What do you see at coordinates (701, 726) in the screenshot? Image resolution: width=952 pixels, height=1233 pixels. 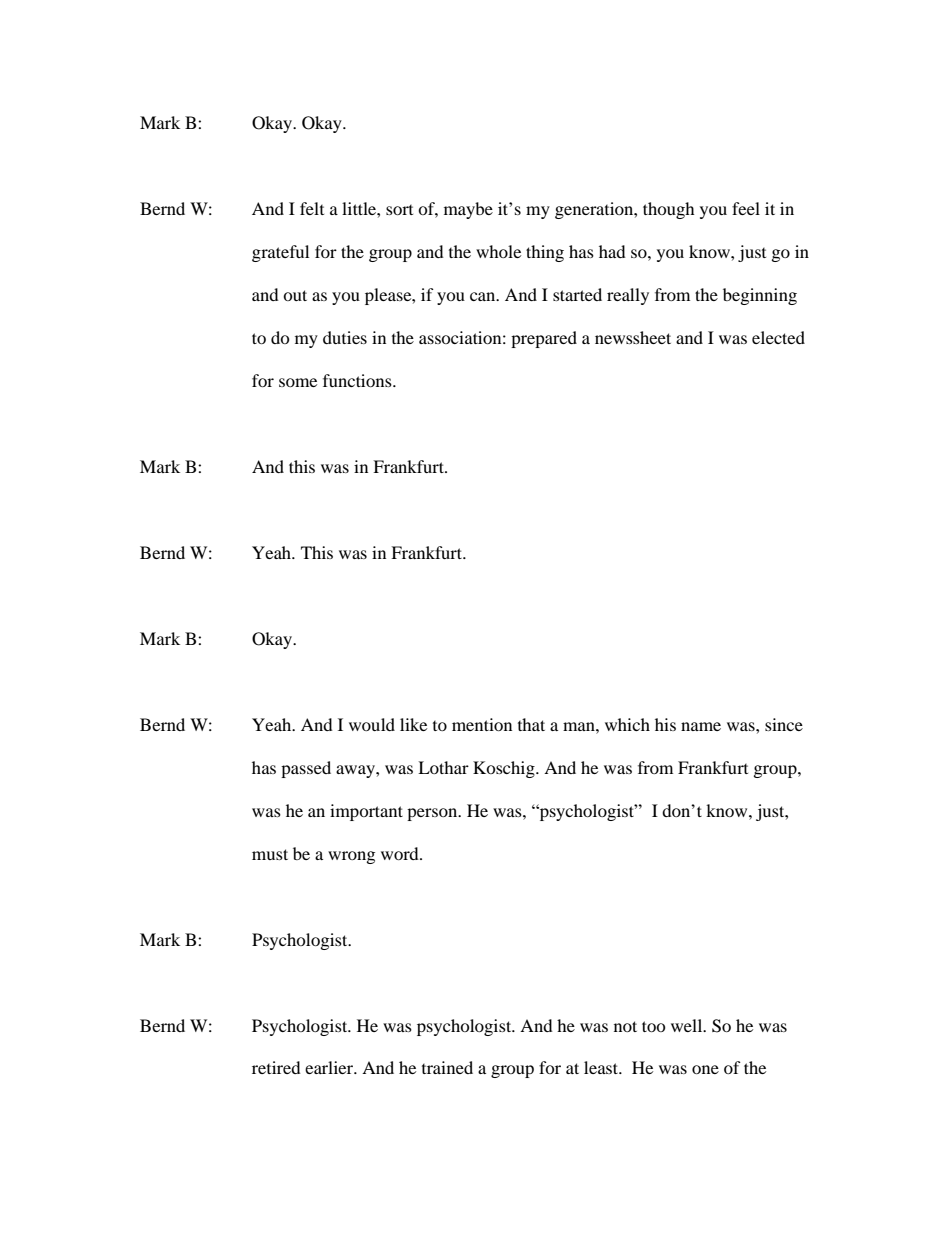 I see `name` at bounding box center [701, 726].
